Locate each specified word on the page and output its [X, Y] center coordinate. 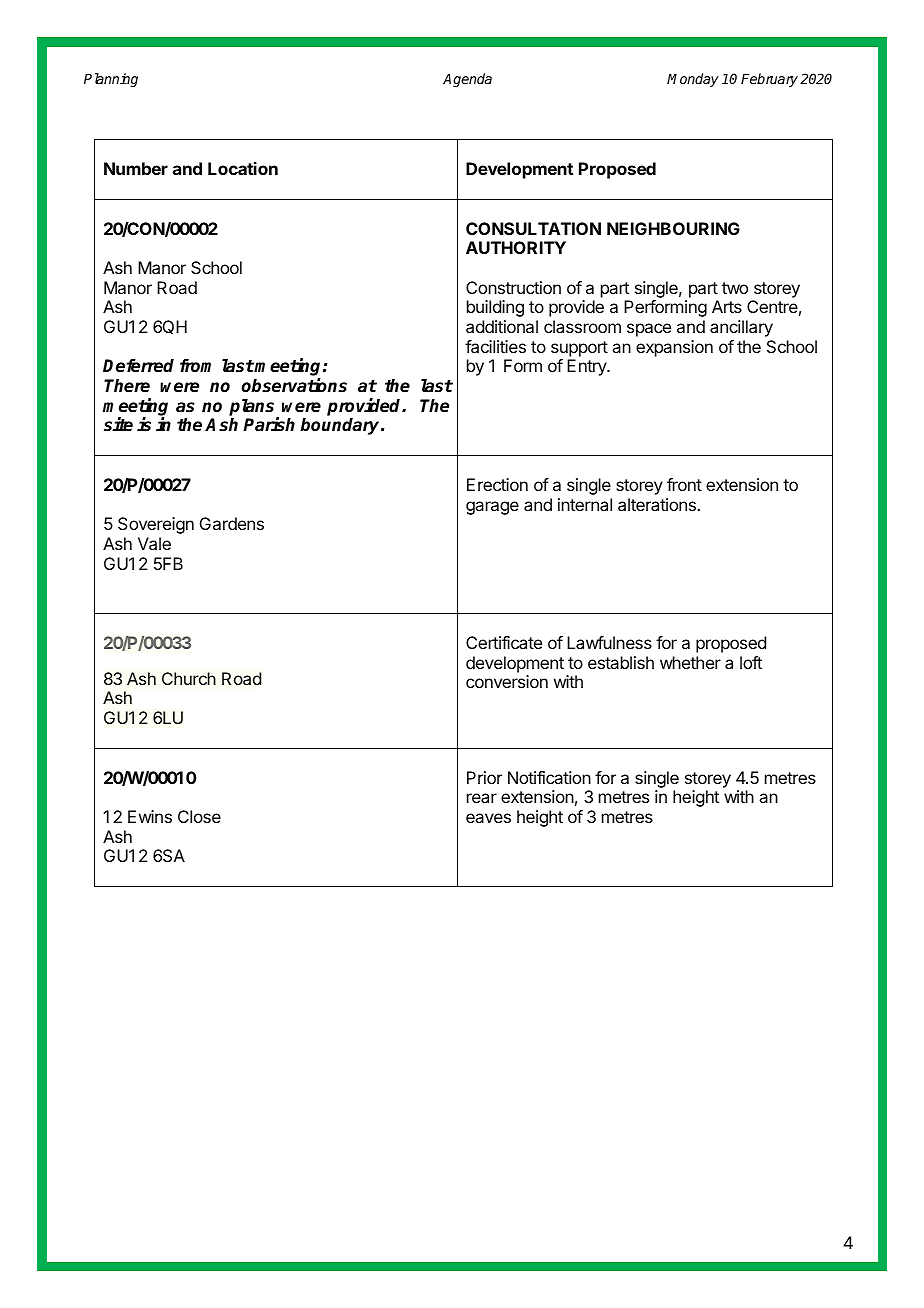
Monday [693, 80]
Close [199, 816]
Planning [111, 80]
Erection [497, 484]
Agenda [467, 80]
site [118, 424]
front [684, 484]
